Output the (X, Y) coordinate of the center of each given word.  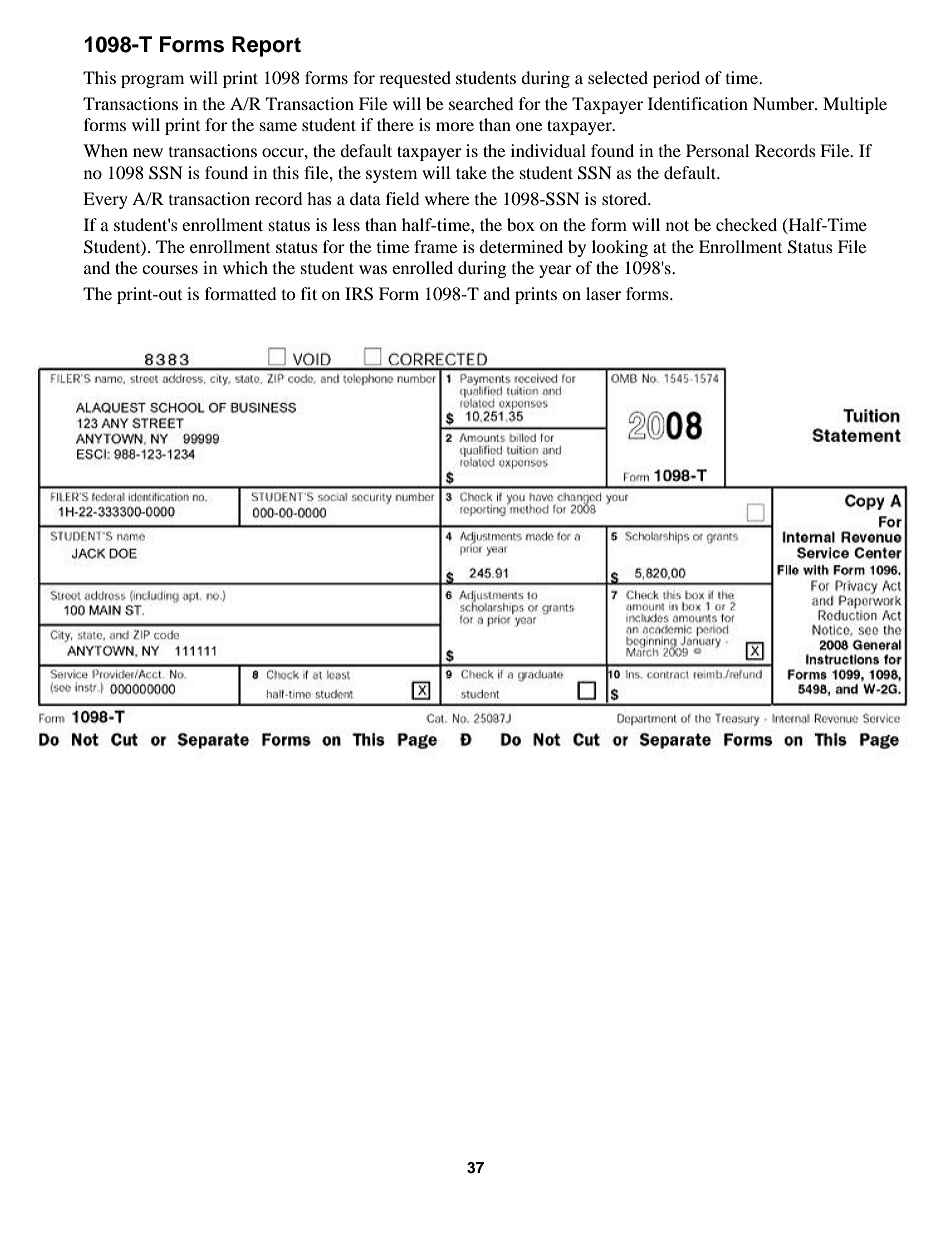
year (555, 271)
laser (603, 293)
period (676, 79)
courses (170, 269)
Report (266, 46)
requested (415, 79)
